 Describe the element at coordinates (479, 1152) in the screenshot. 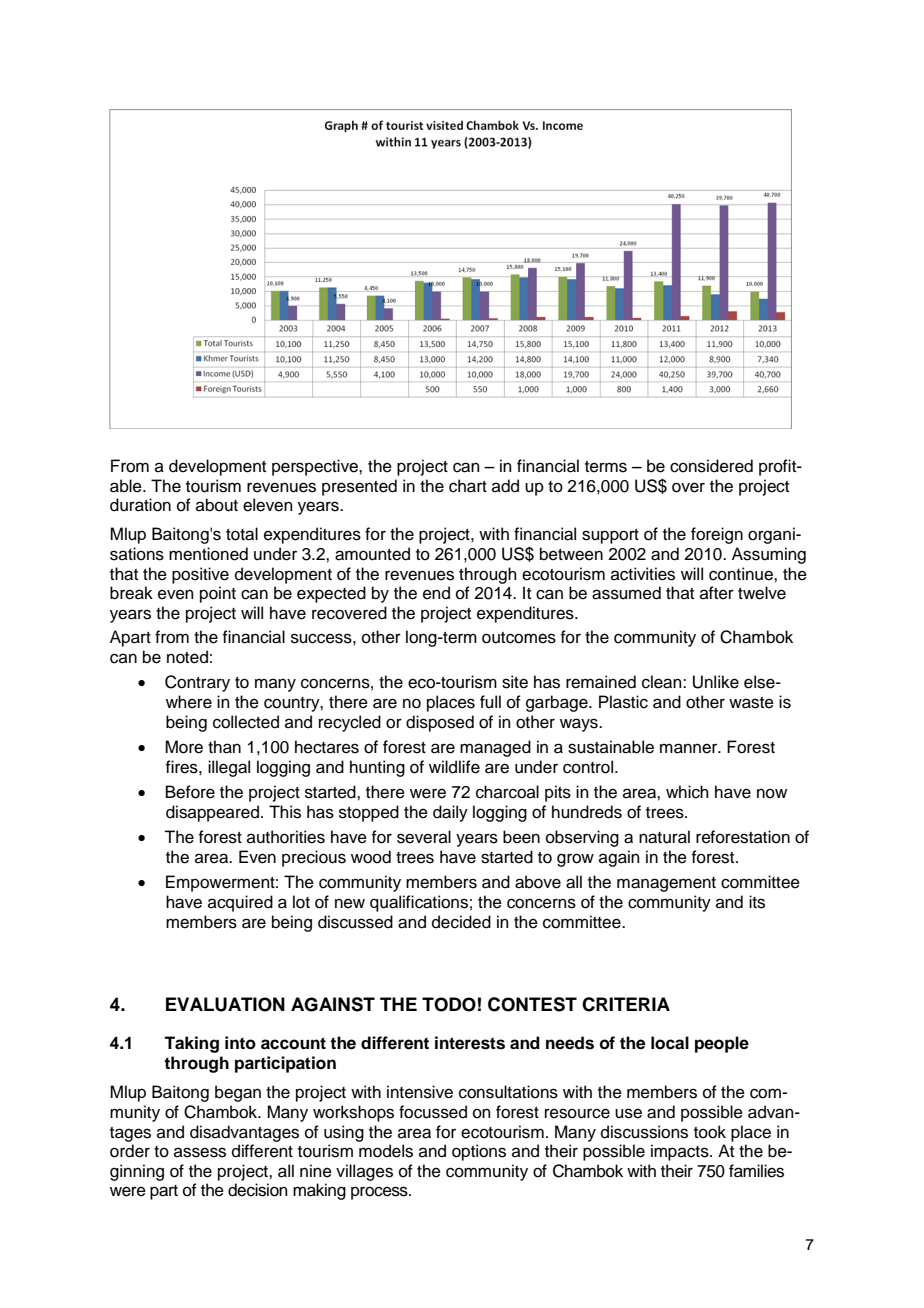

I see `options` at that location.
